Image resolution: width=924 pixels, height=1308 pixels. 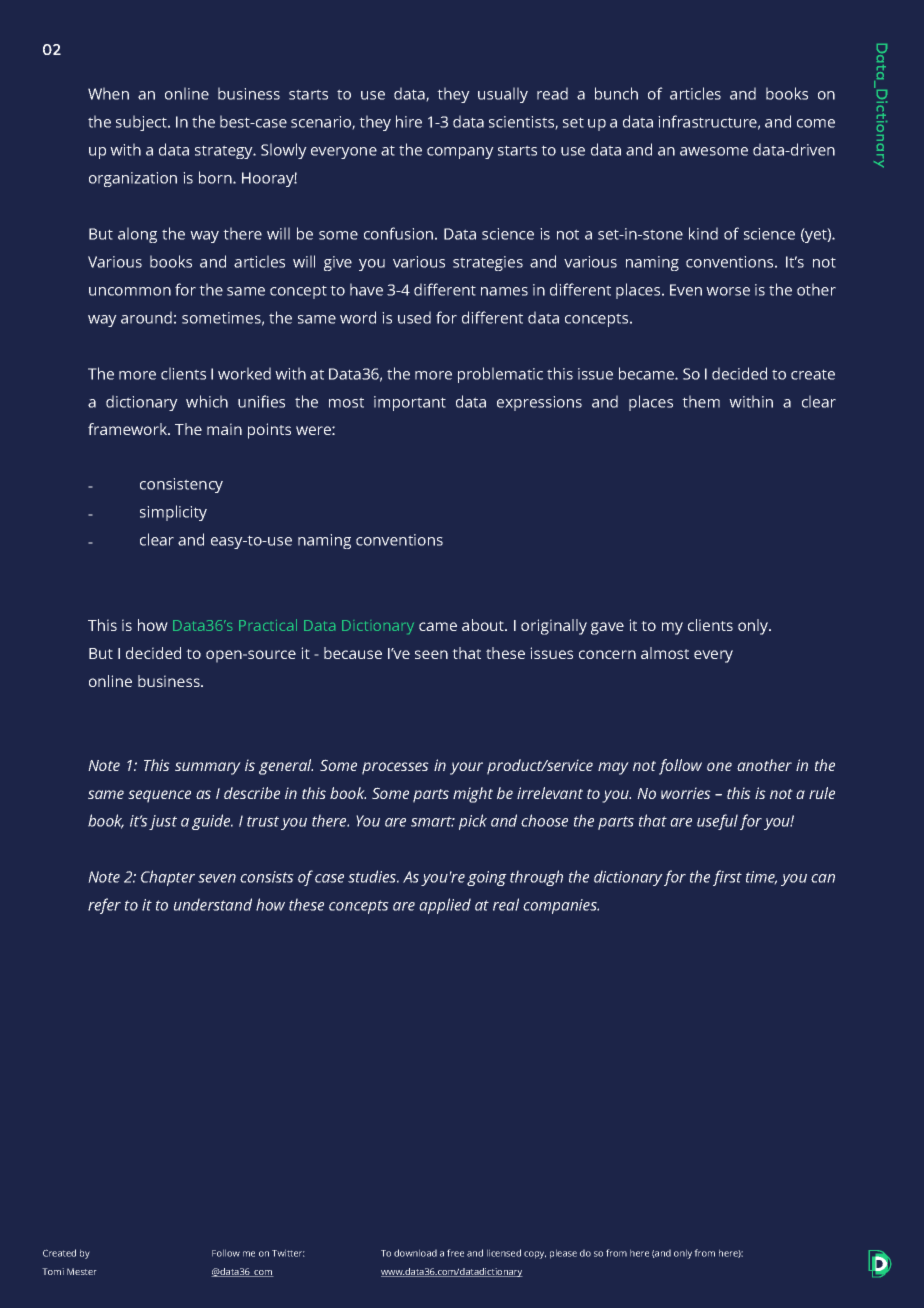 What do you see at coordinates (563, 1254) in the screenshot?
I see `please` at bounding box center [563, 1254].
